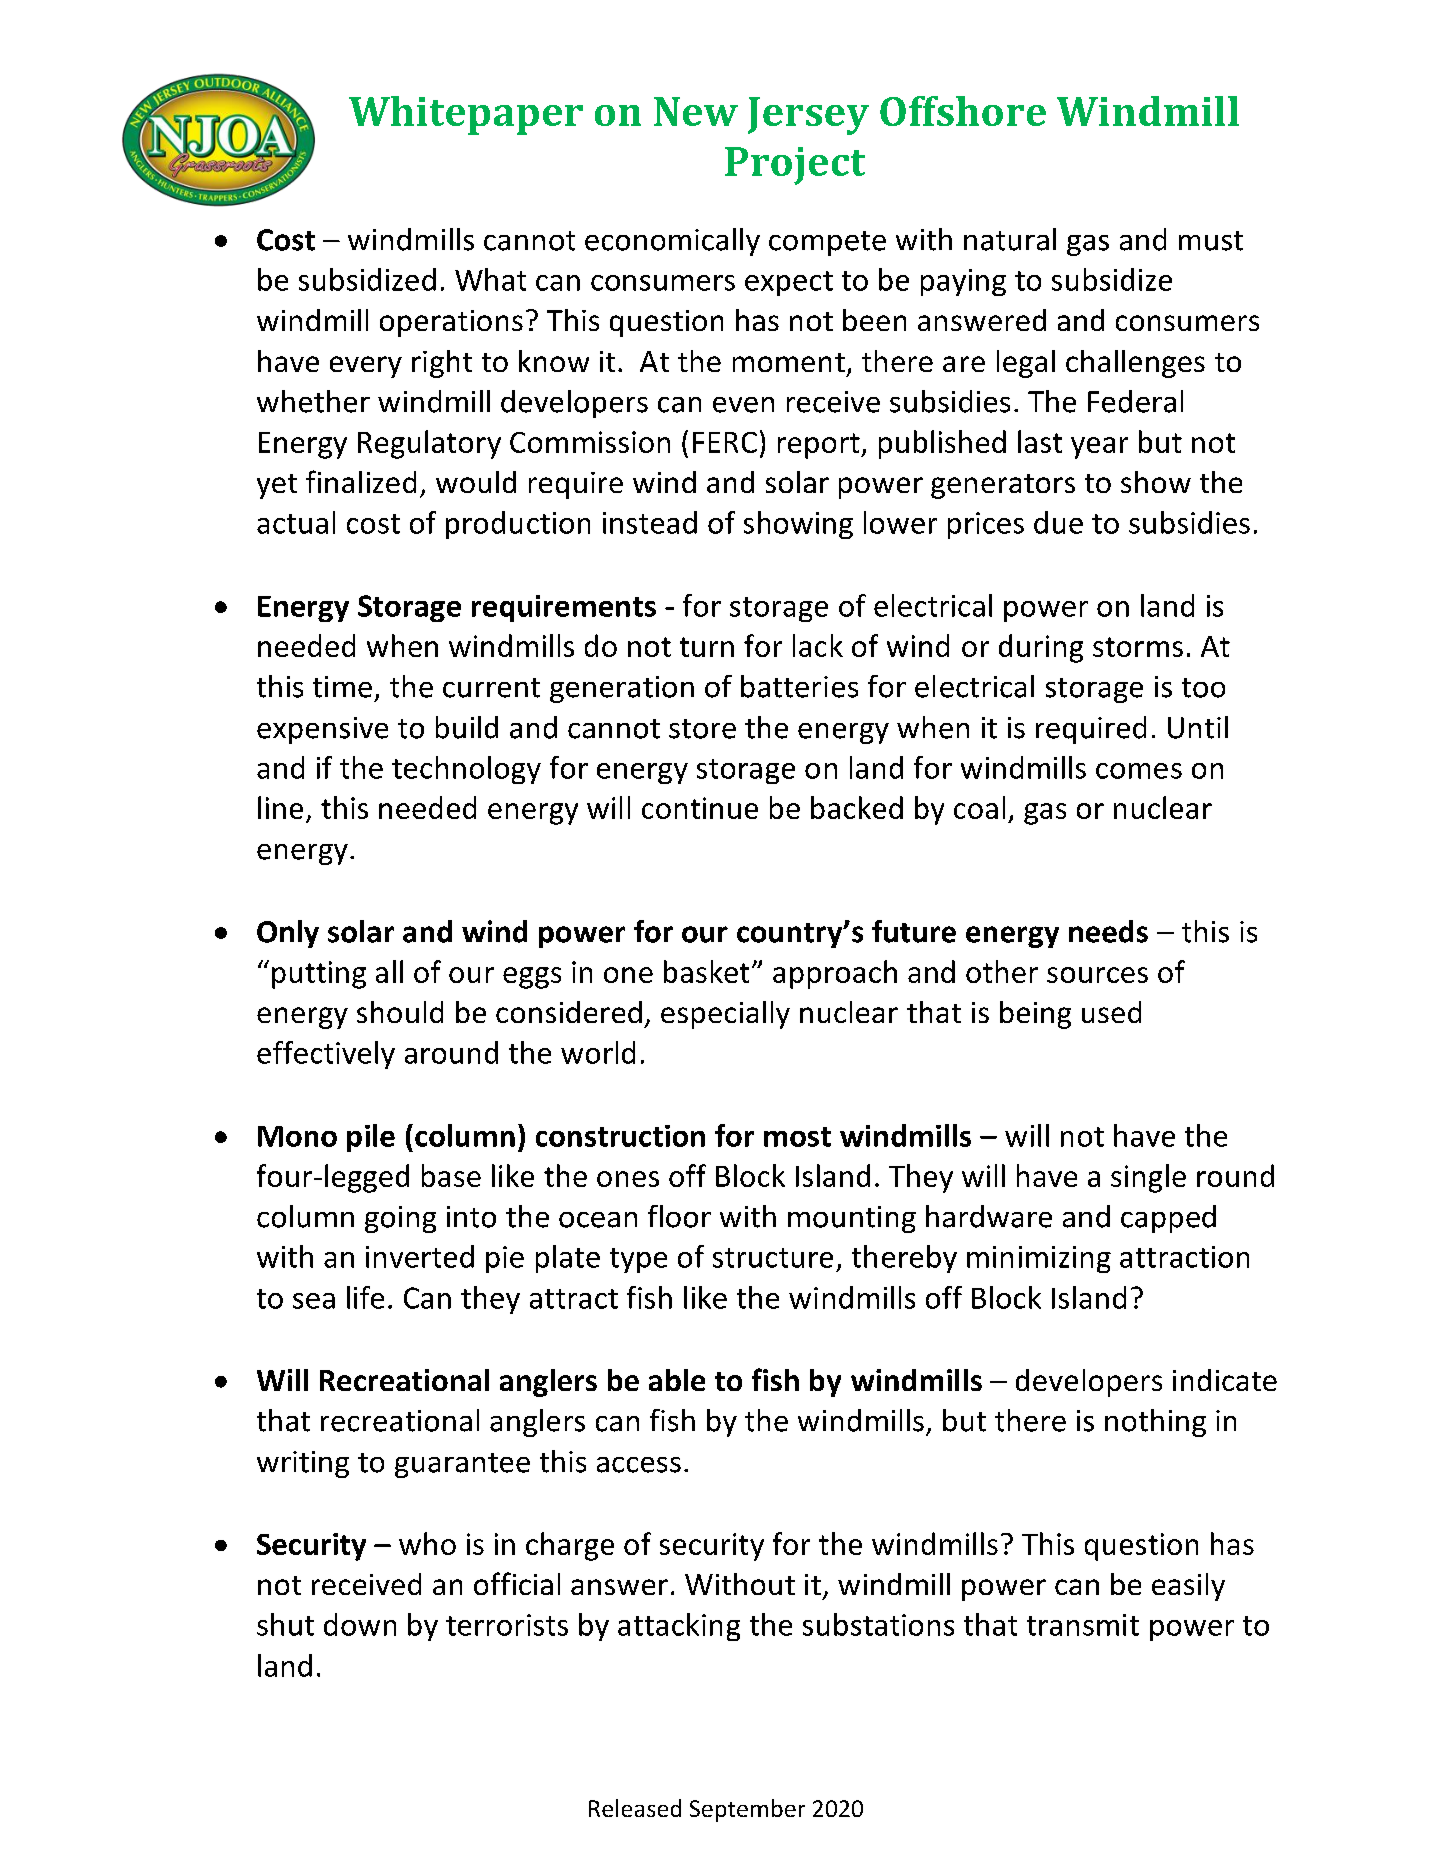 This screenshot has height=1876, width=1450. Describe the element at coordinates (1155, 1423) in the screenshot. I see `nothing` at that location.
